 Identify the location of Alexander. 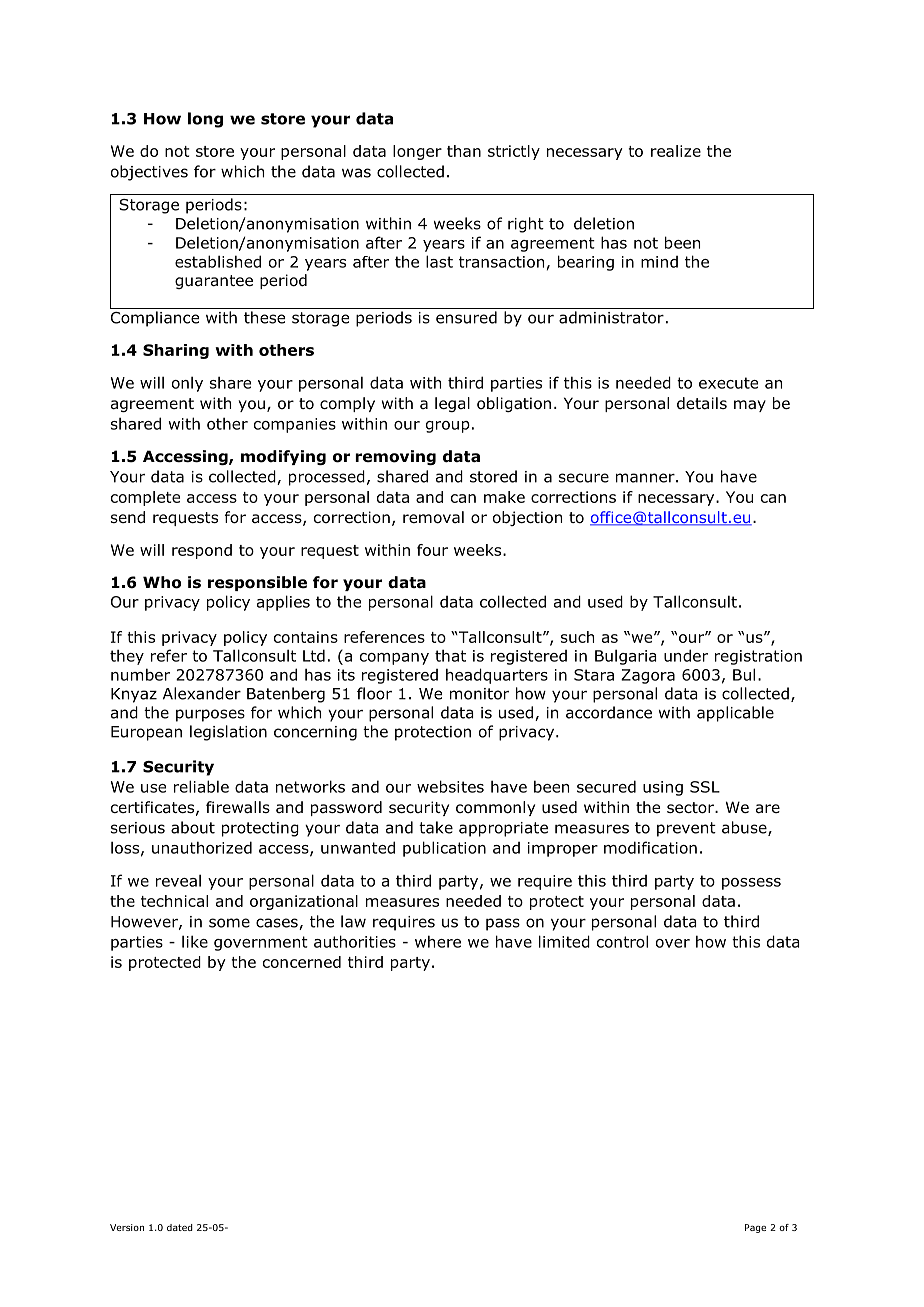
(202, 693).
